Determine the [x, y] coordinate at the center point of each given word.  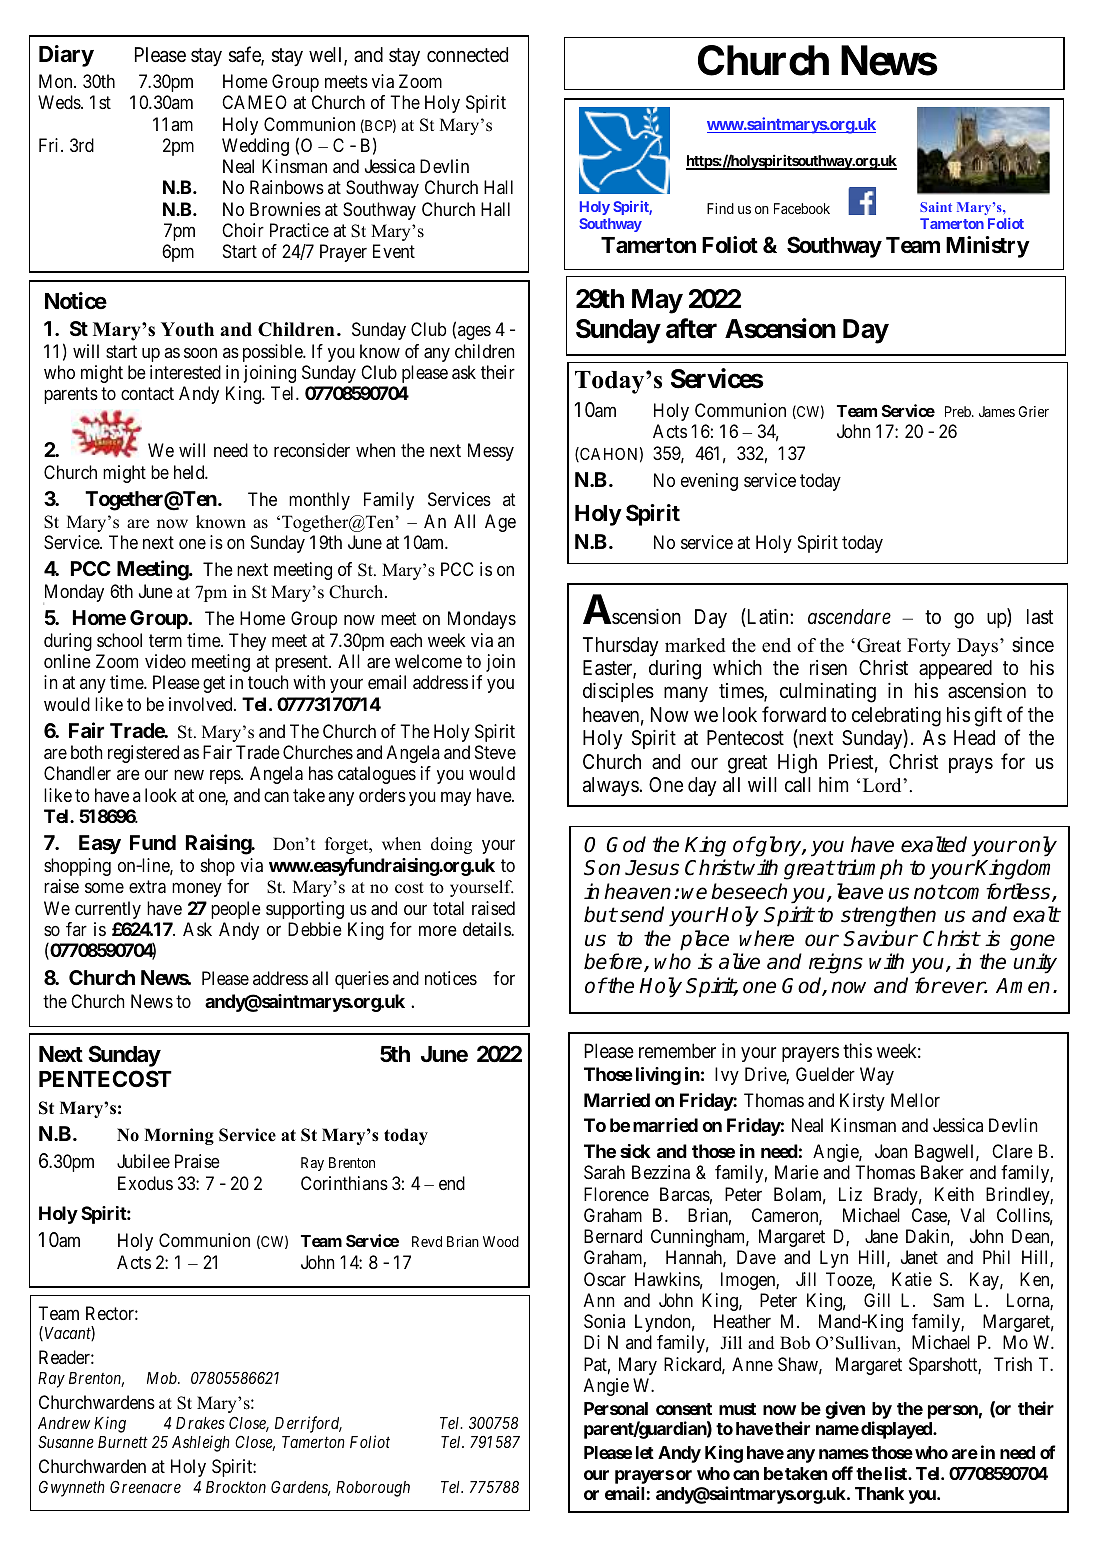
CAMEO [254, 102]
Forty [929, 647]
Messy [491, 452]
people [236, 910]
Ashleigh [201, 1443]
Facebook [802, 208]
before [614, 962]
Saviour [880, 938]
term [165, 640]
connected [467, 54]
